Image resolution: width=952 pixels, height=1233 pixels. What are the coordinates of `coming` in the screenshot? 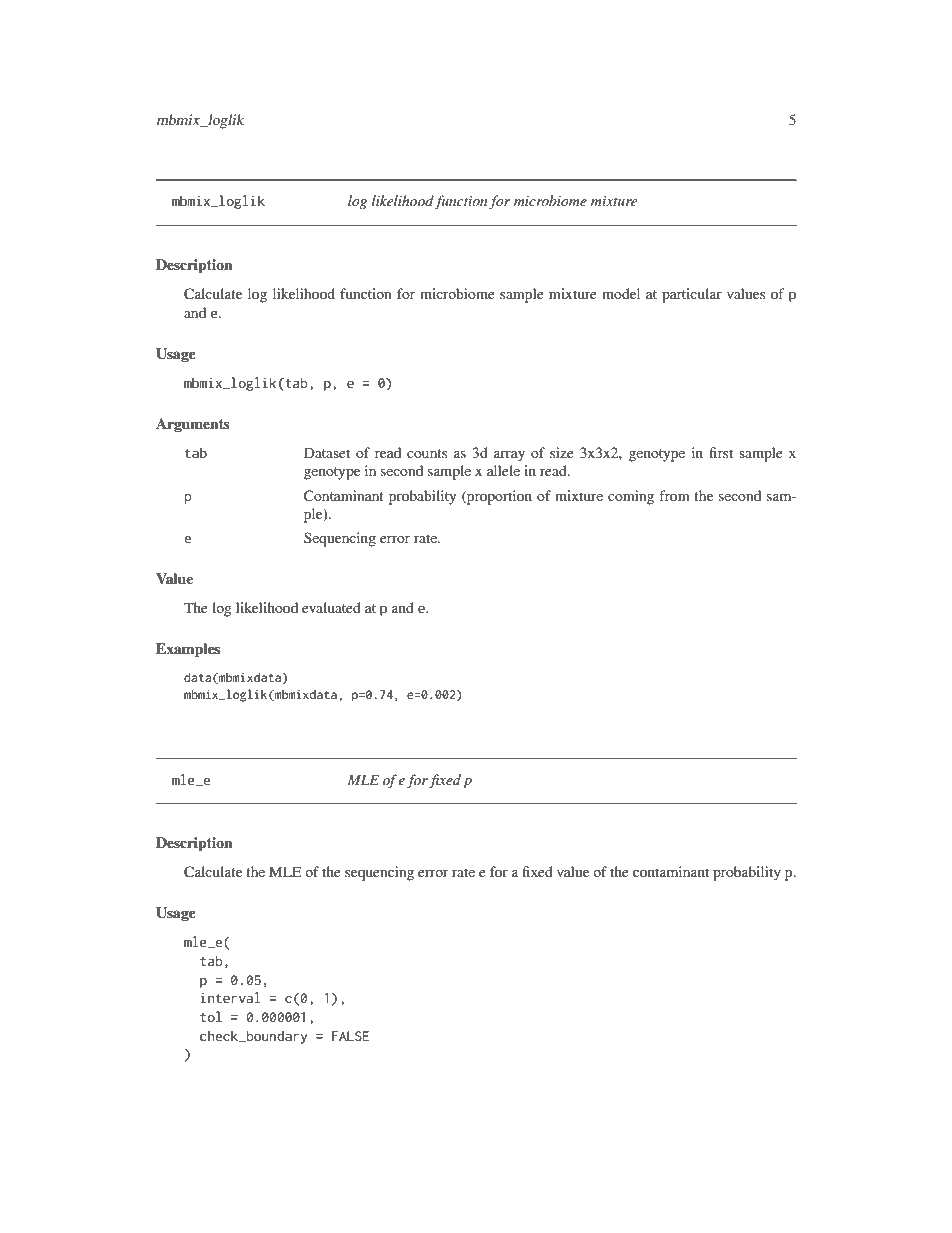 It's located at (631, 497).
